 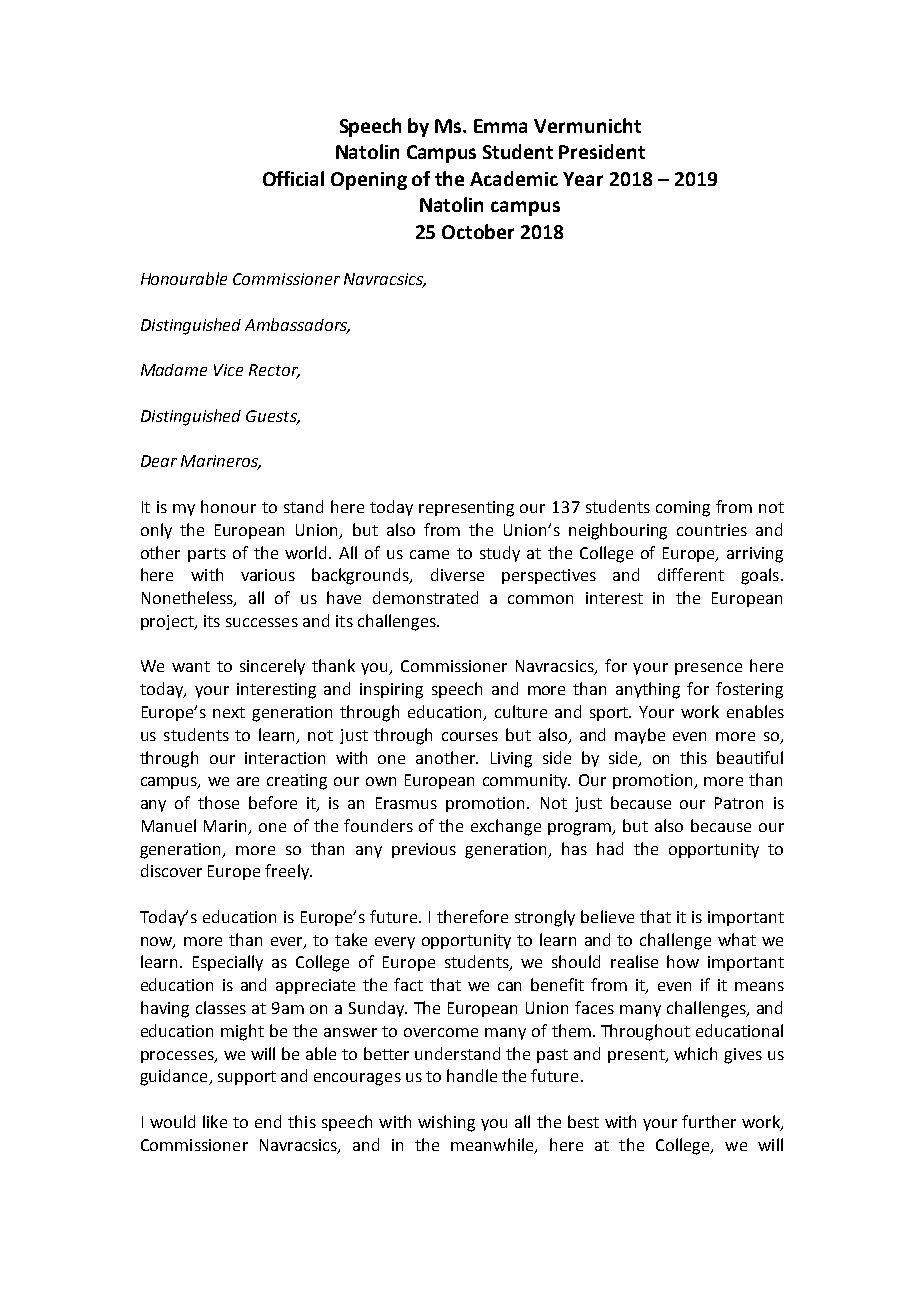 I want to click on demonstrated, so click(x=425, y=597).
